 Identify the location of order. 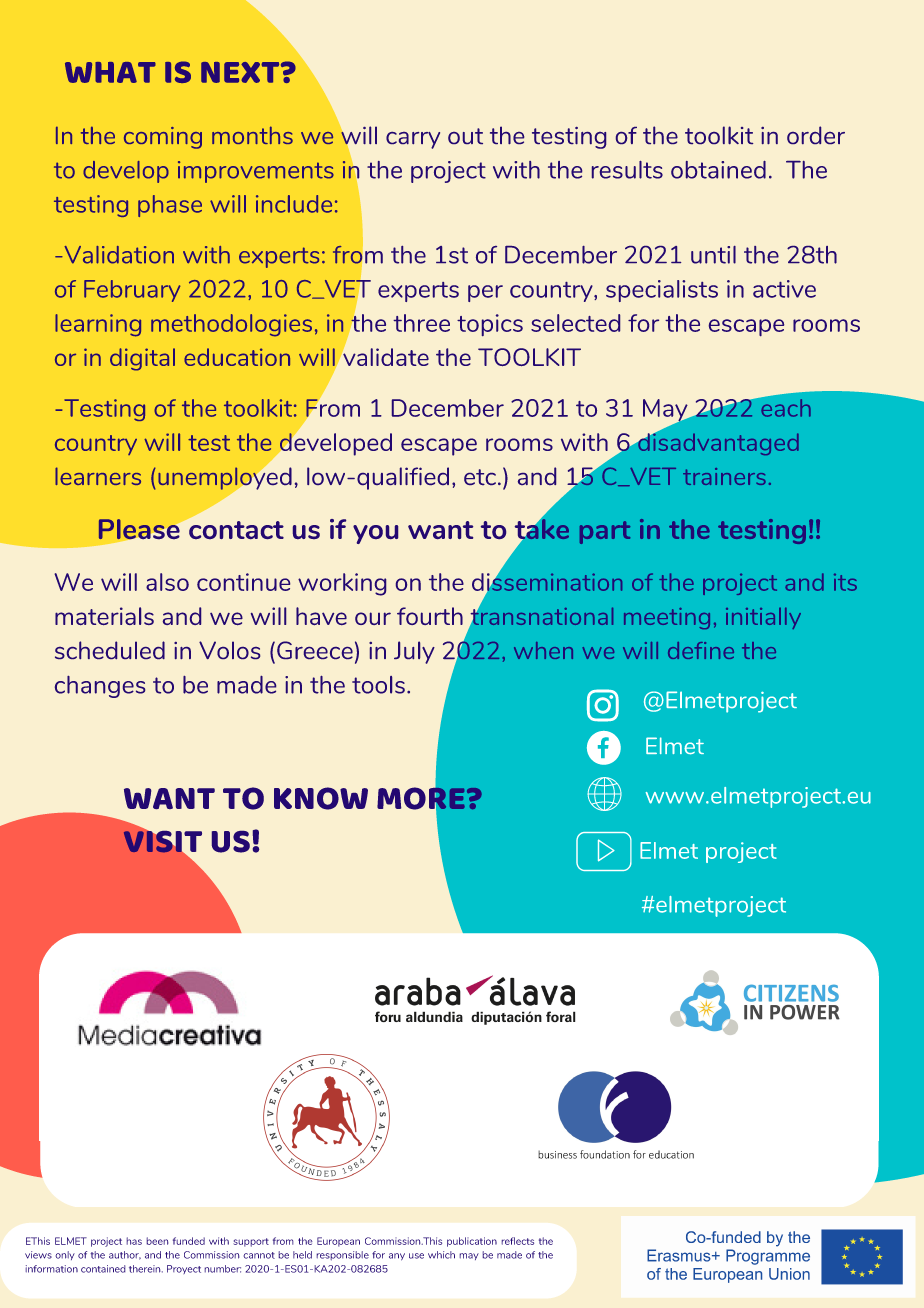
(816, 135).
